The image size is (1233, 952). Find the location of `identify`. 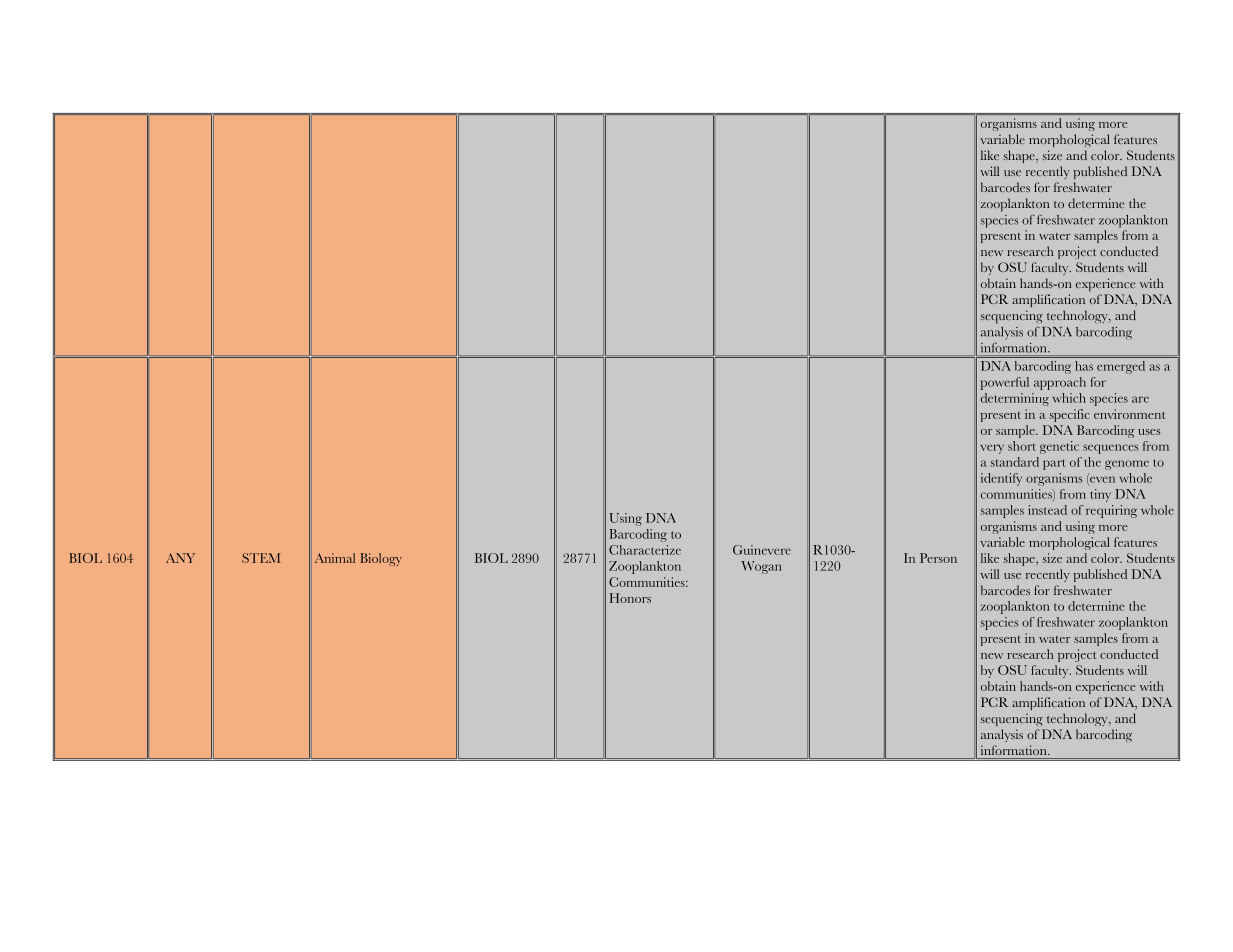

identify is located at coordinates (1001, 479).
